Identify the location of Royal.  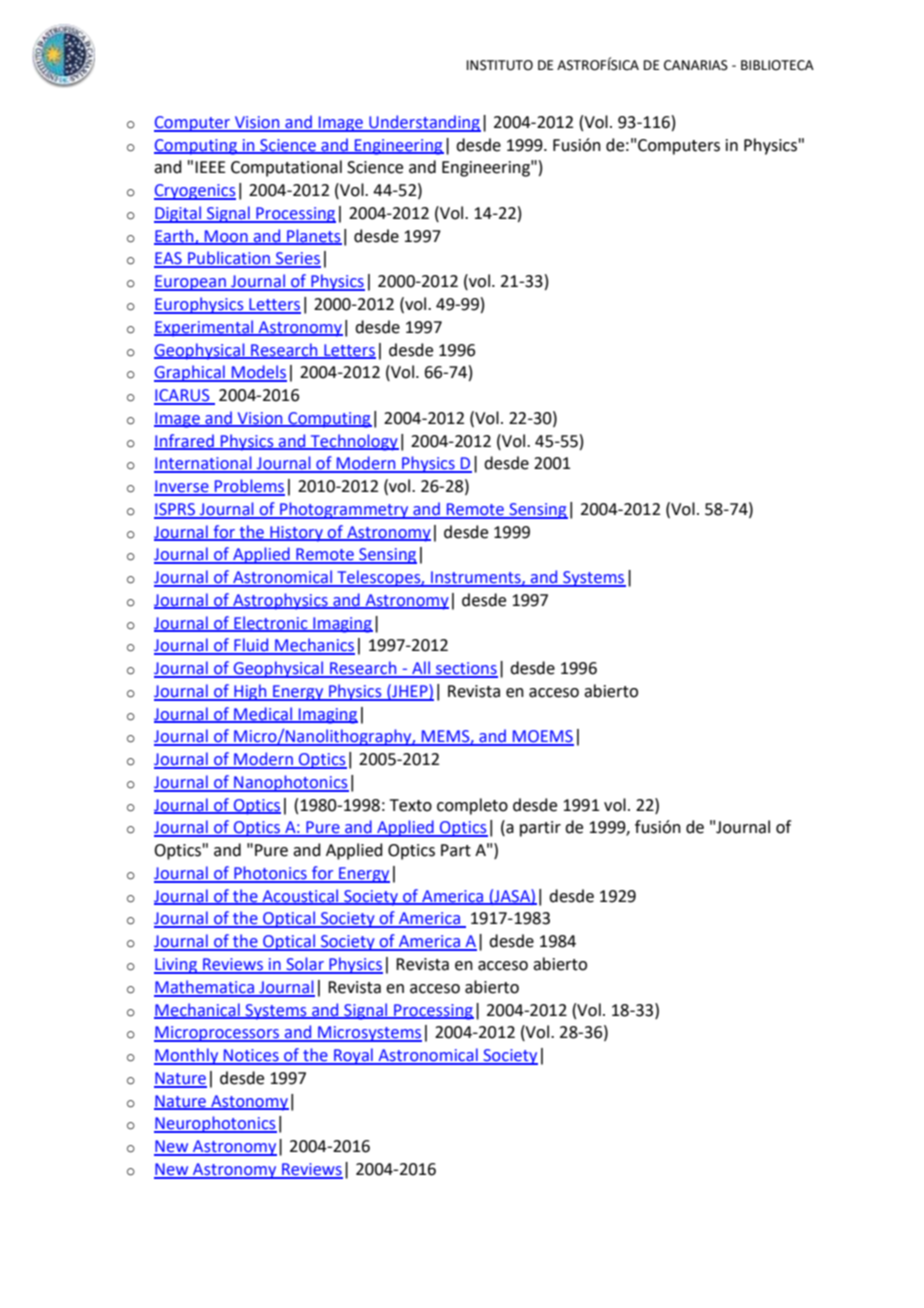
(353, 1056).
